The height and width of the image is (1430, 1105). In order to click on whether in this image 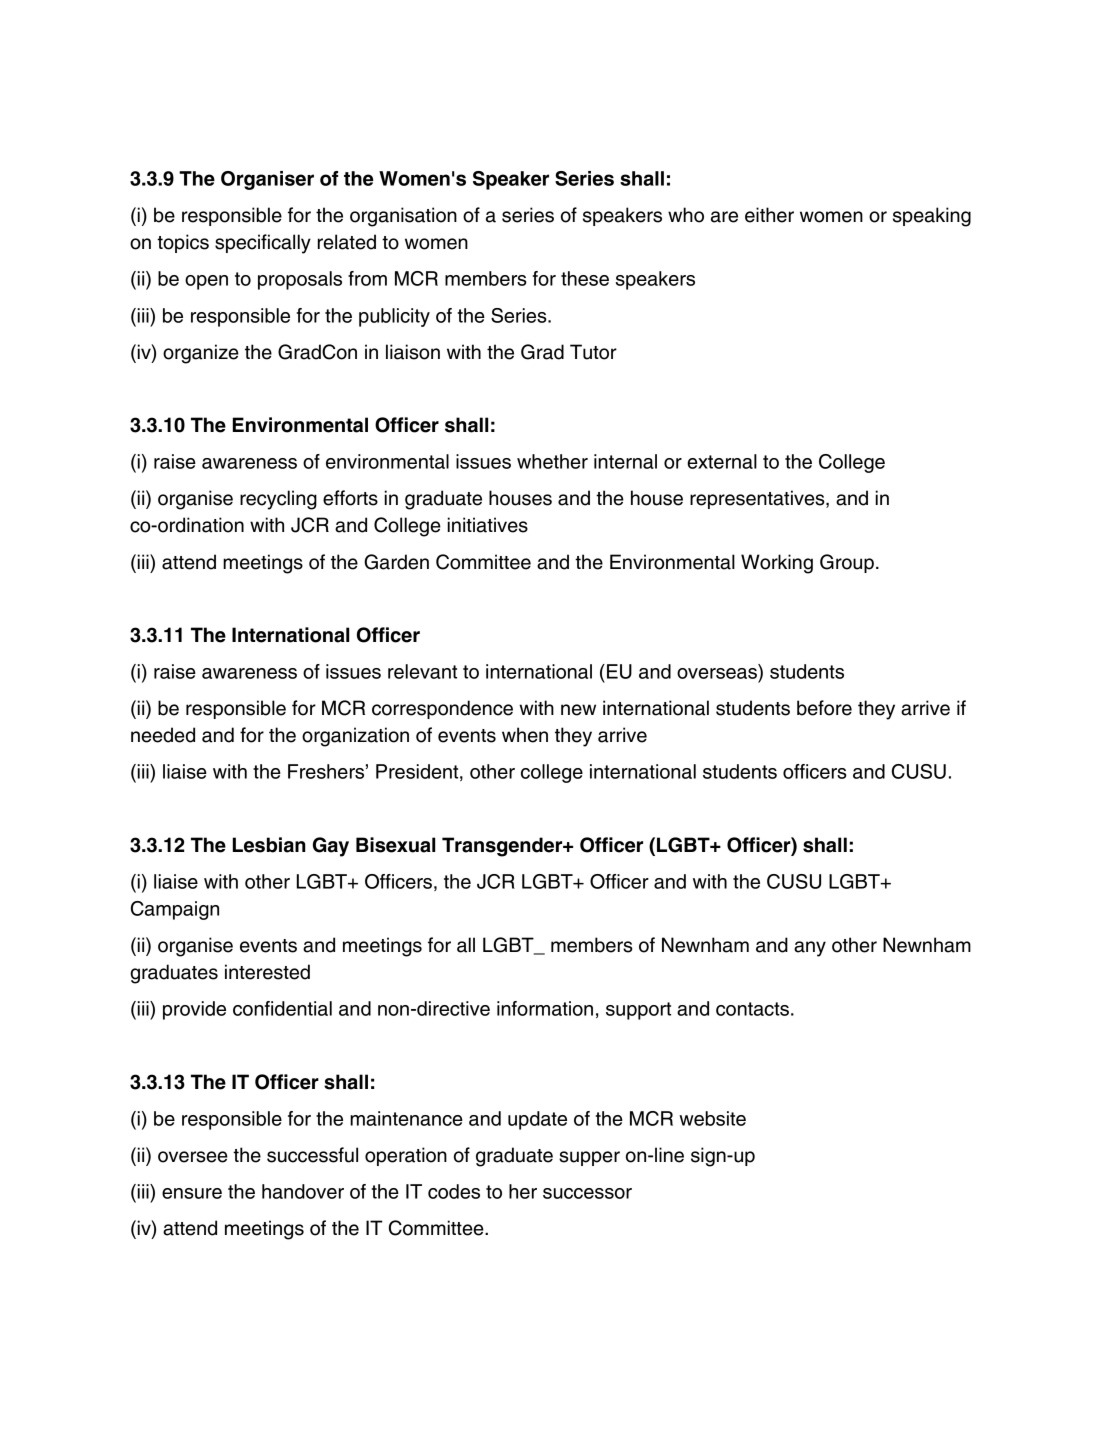, I will do `click(552, 461)`.
